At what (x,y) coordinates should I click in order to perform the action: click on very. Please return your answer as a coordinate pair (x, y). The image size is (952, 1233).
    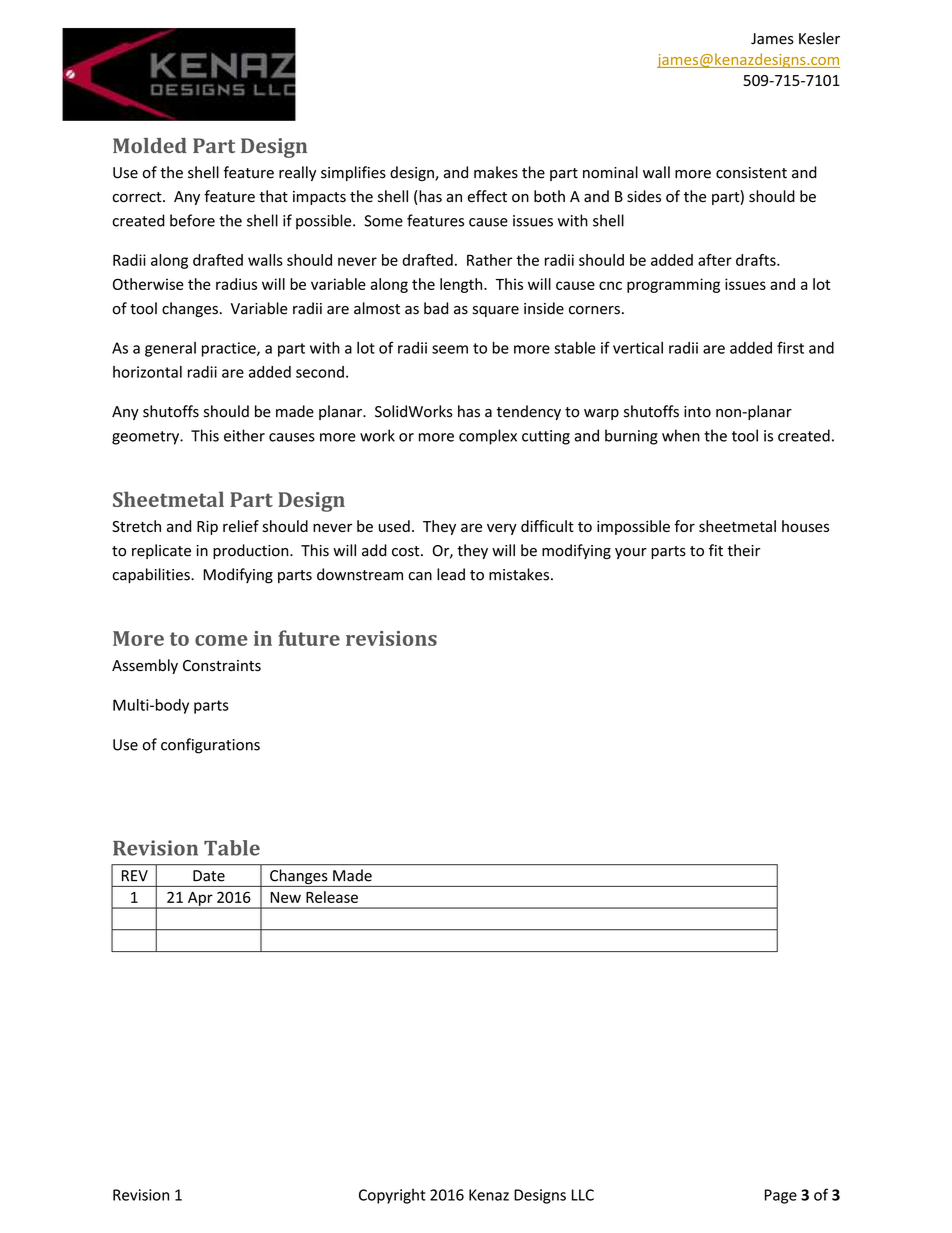
    Looking at the image, I should click on (502, 529).
